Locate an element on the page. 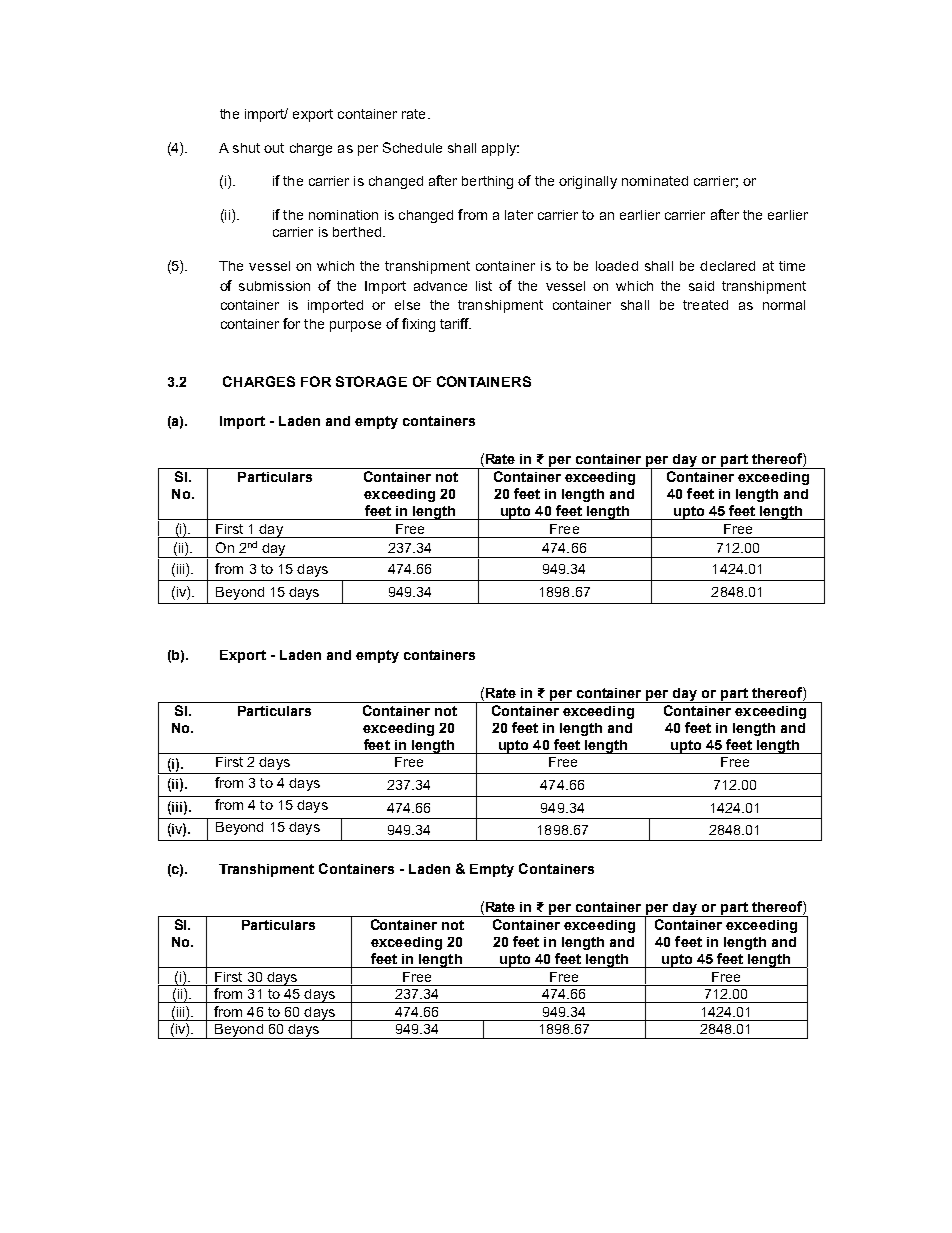  out is located at coordinates (274, 148).
